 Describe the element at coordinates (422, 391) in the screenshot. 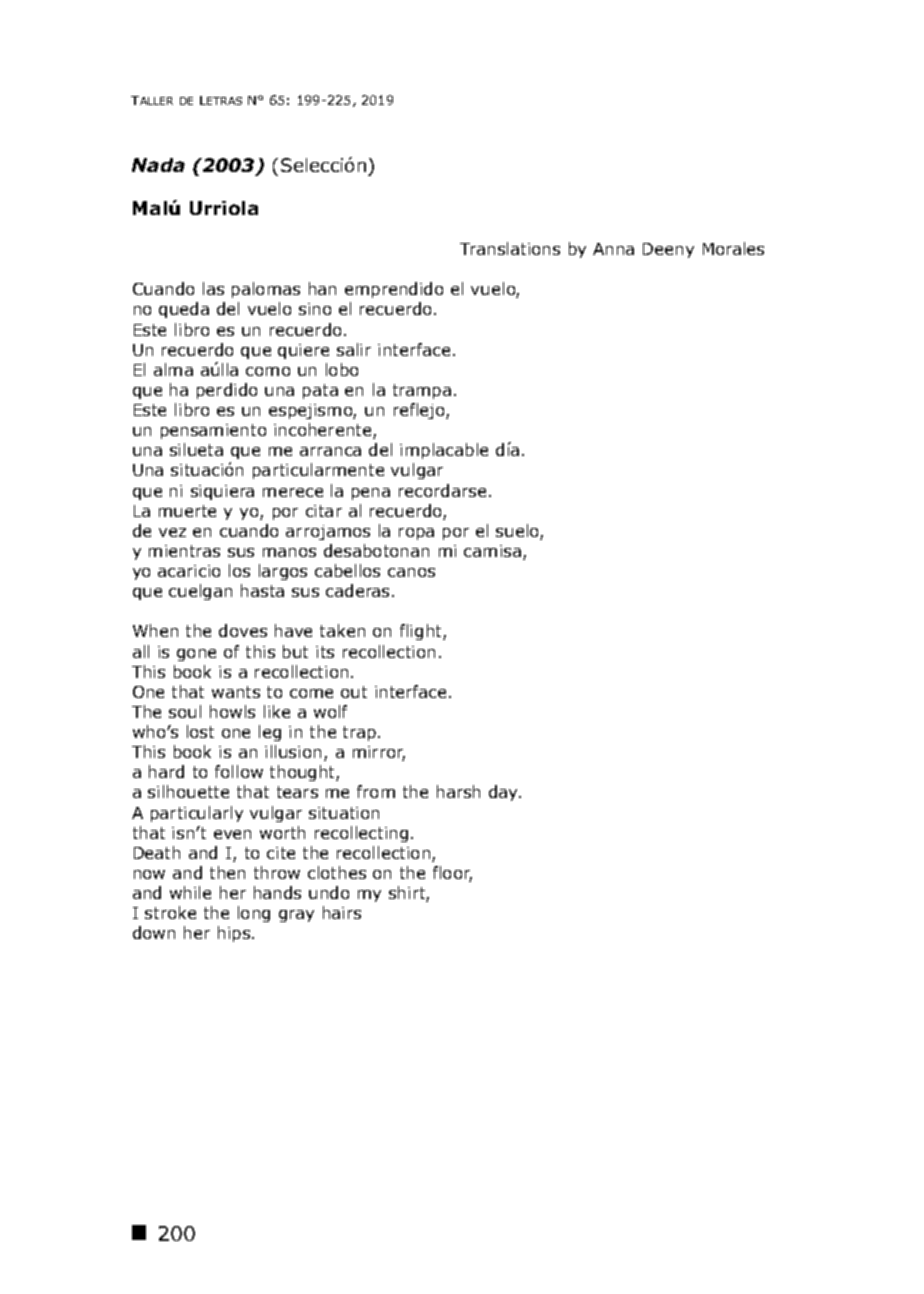

I see `trampa` at that location.
